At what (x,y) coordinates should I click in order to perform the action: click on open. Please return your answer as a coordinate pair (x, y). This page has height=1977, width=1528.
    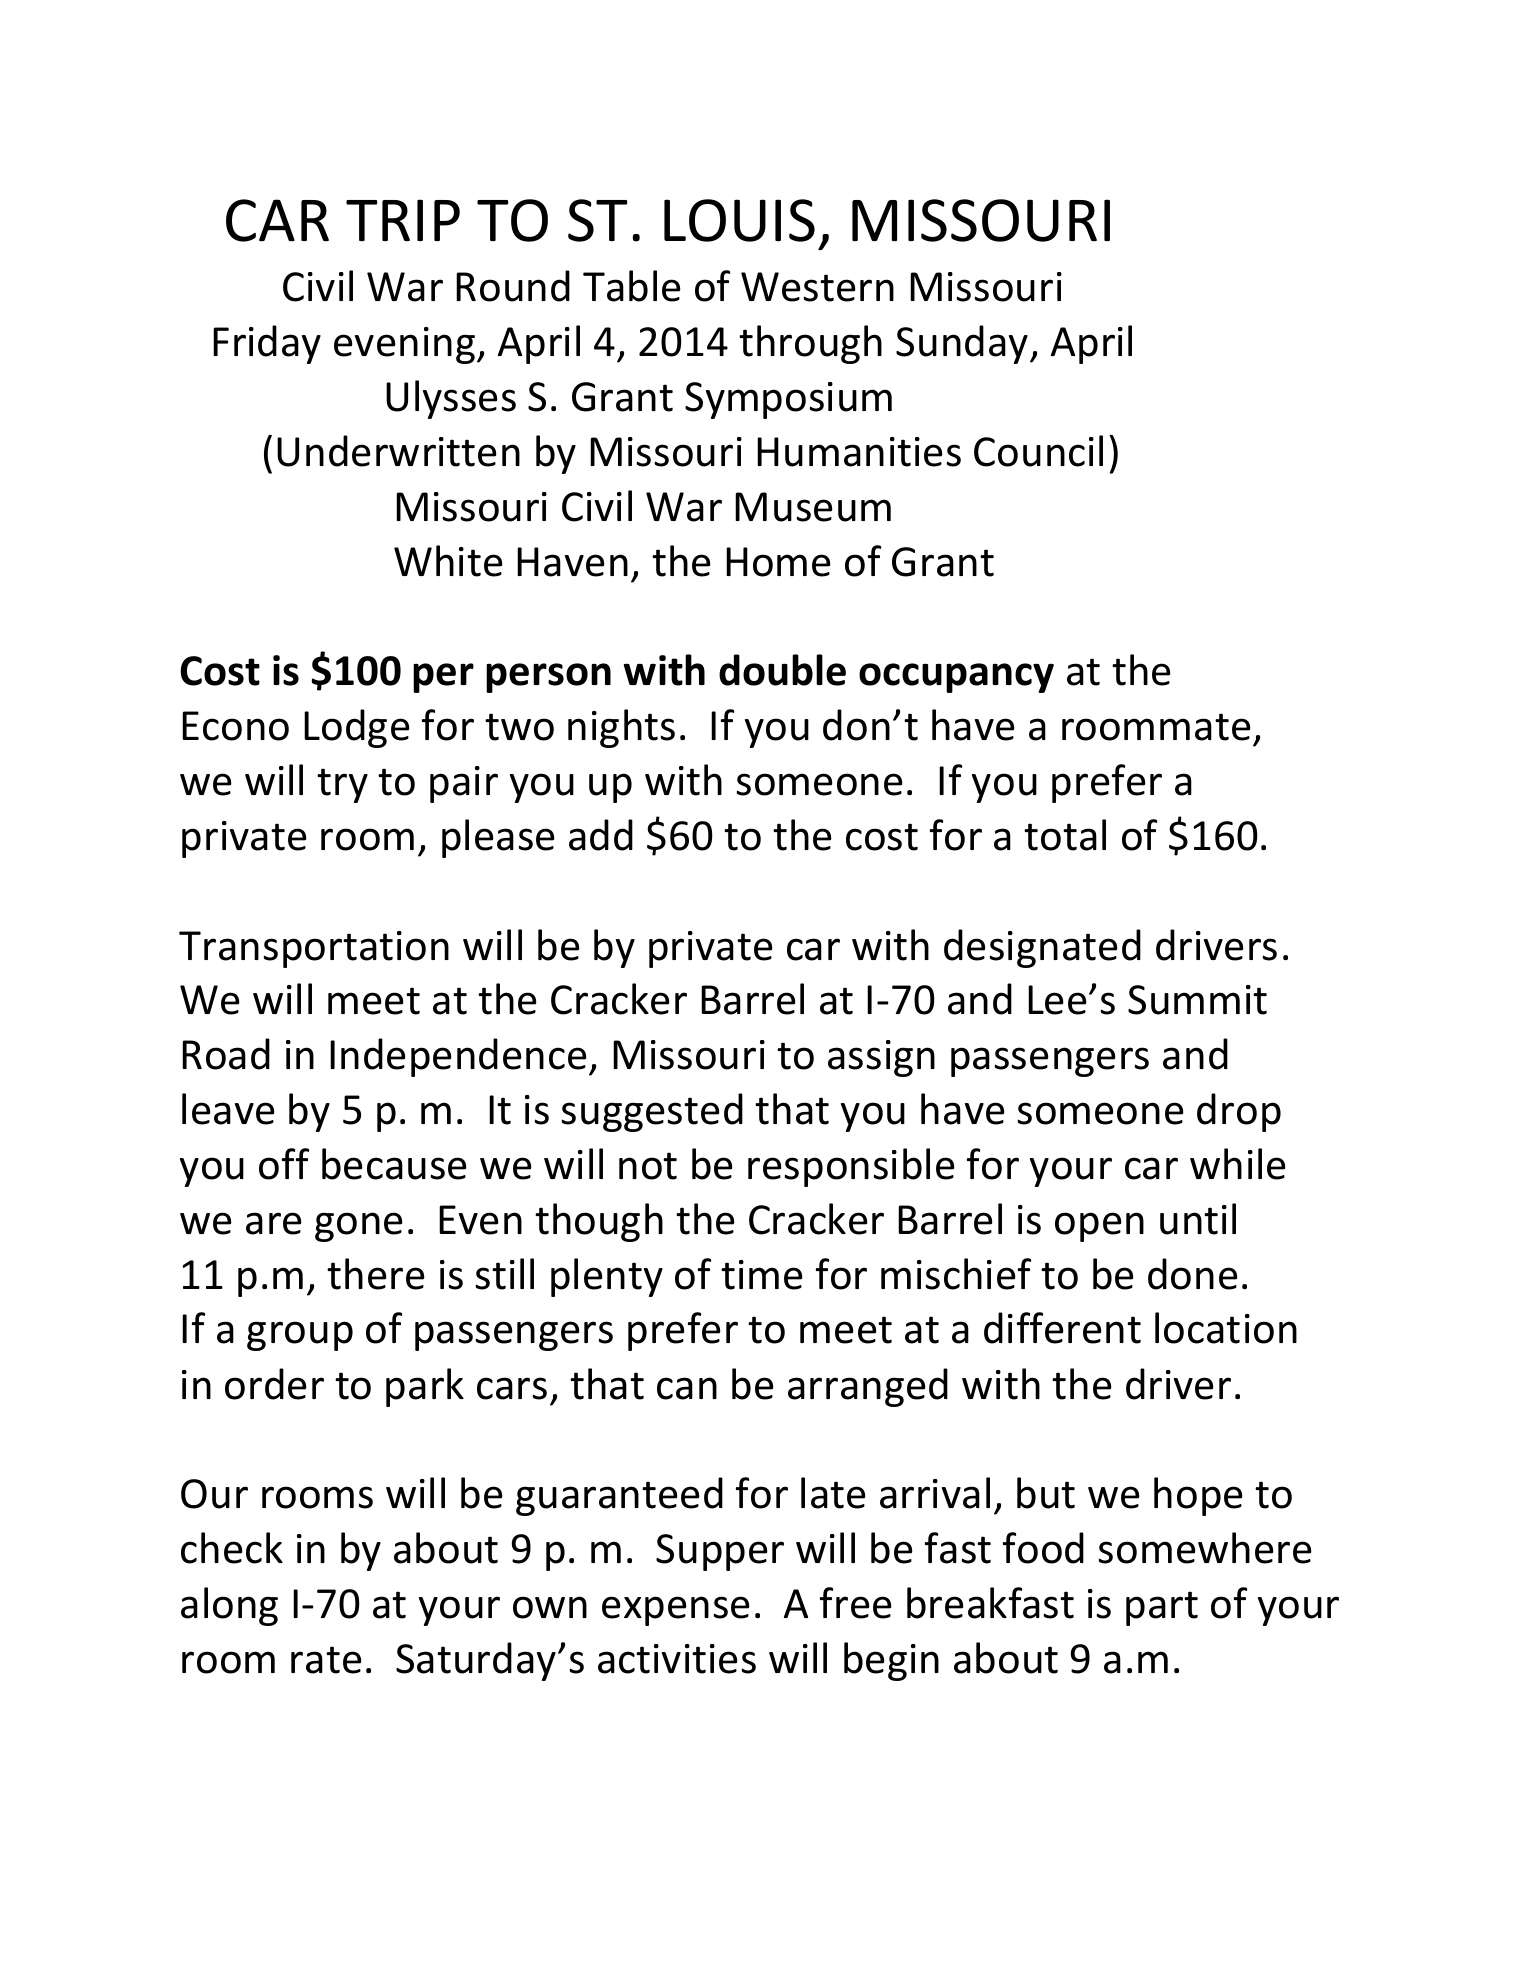
    Looking at the image, I should click on (1099, 1227).
